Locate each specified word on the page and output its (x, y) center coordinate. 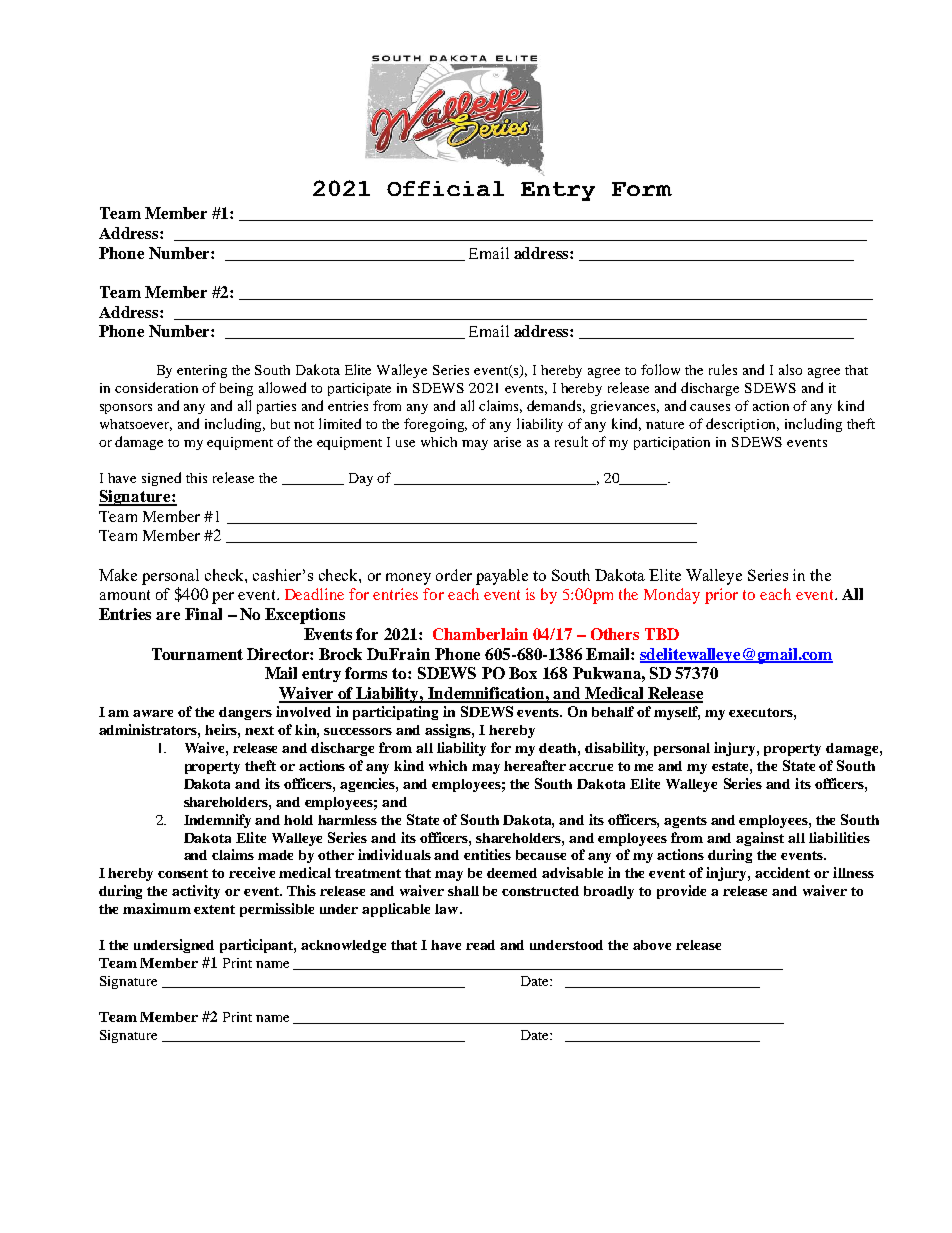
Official (445, 188)
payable (502, 577)
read (480, 945)
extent (214, 909)
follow (660, 369)
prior (721, 596)
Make (118, 575)
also (790, 369)
